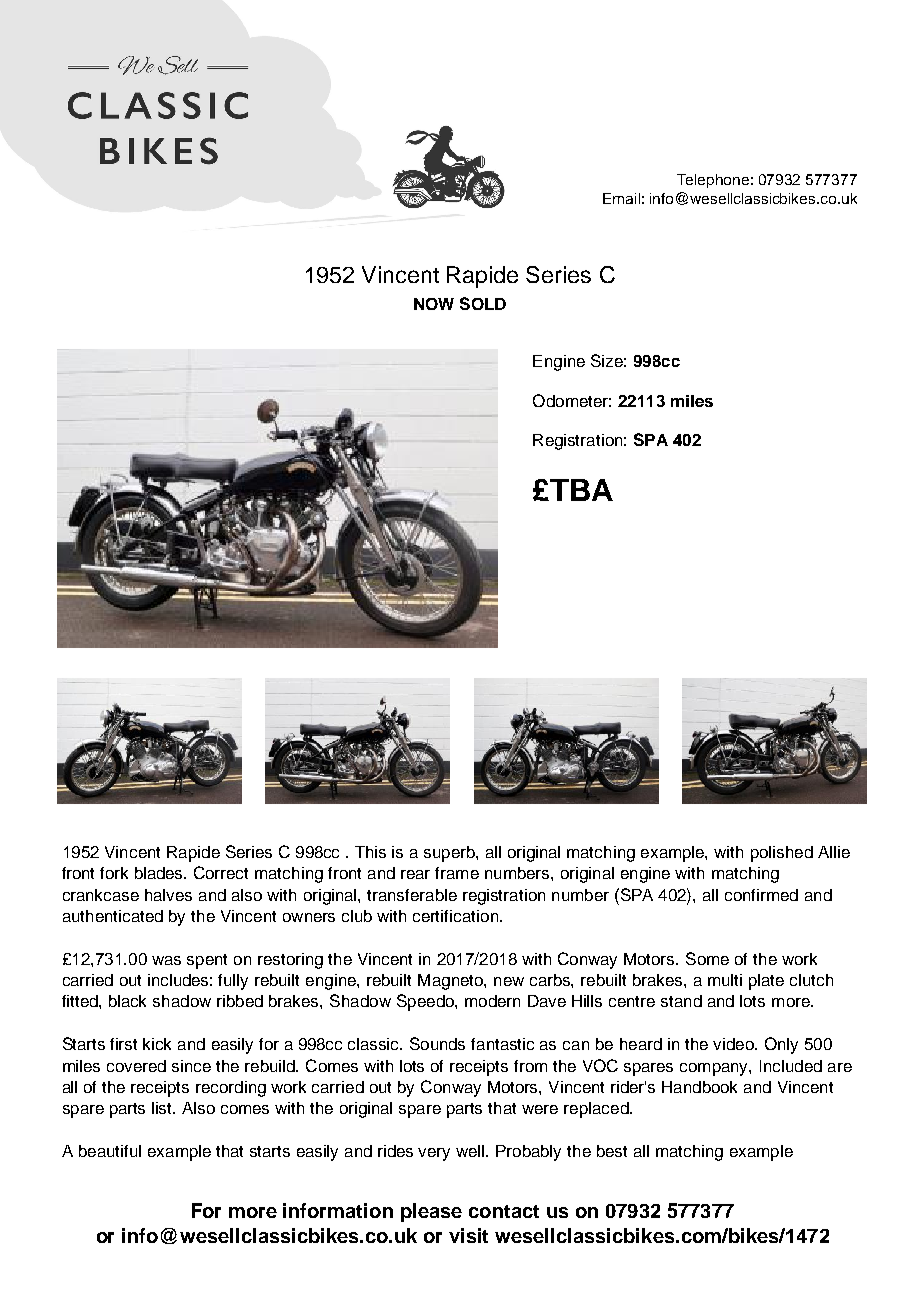 This image has height=1308, width=924. What do you see at coordinates (431, 1212) in the image?
I see `please` at bounding box center [431, 1212].
